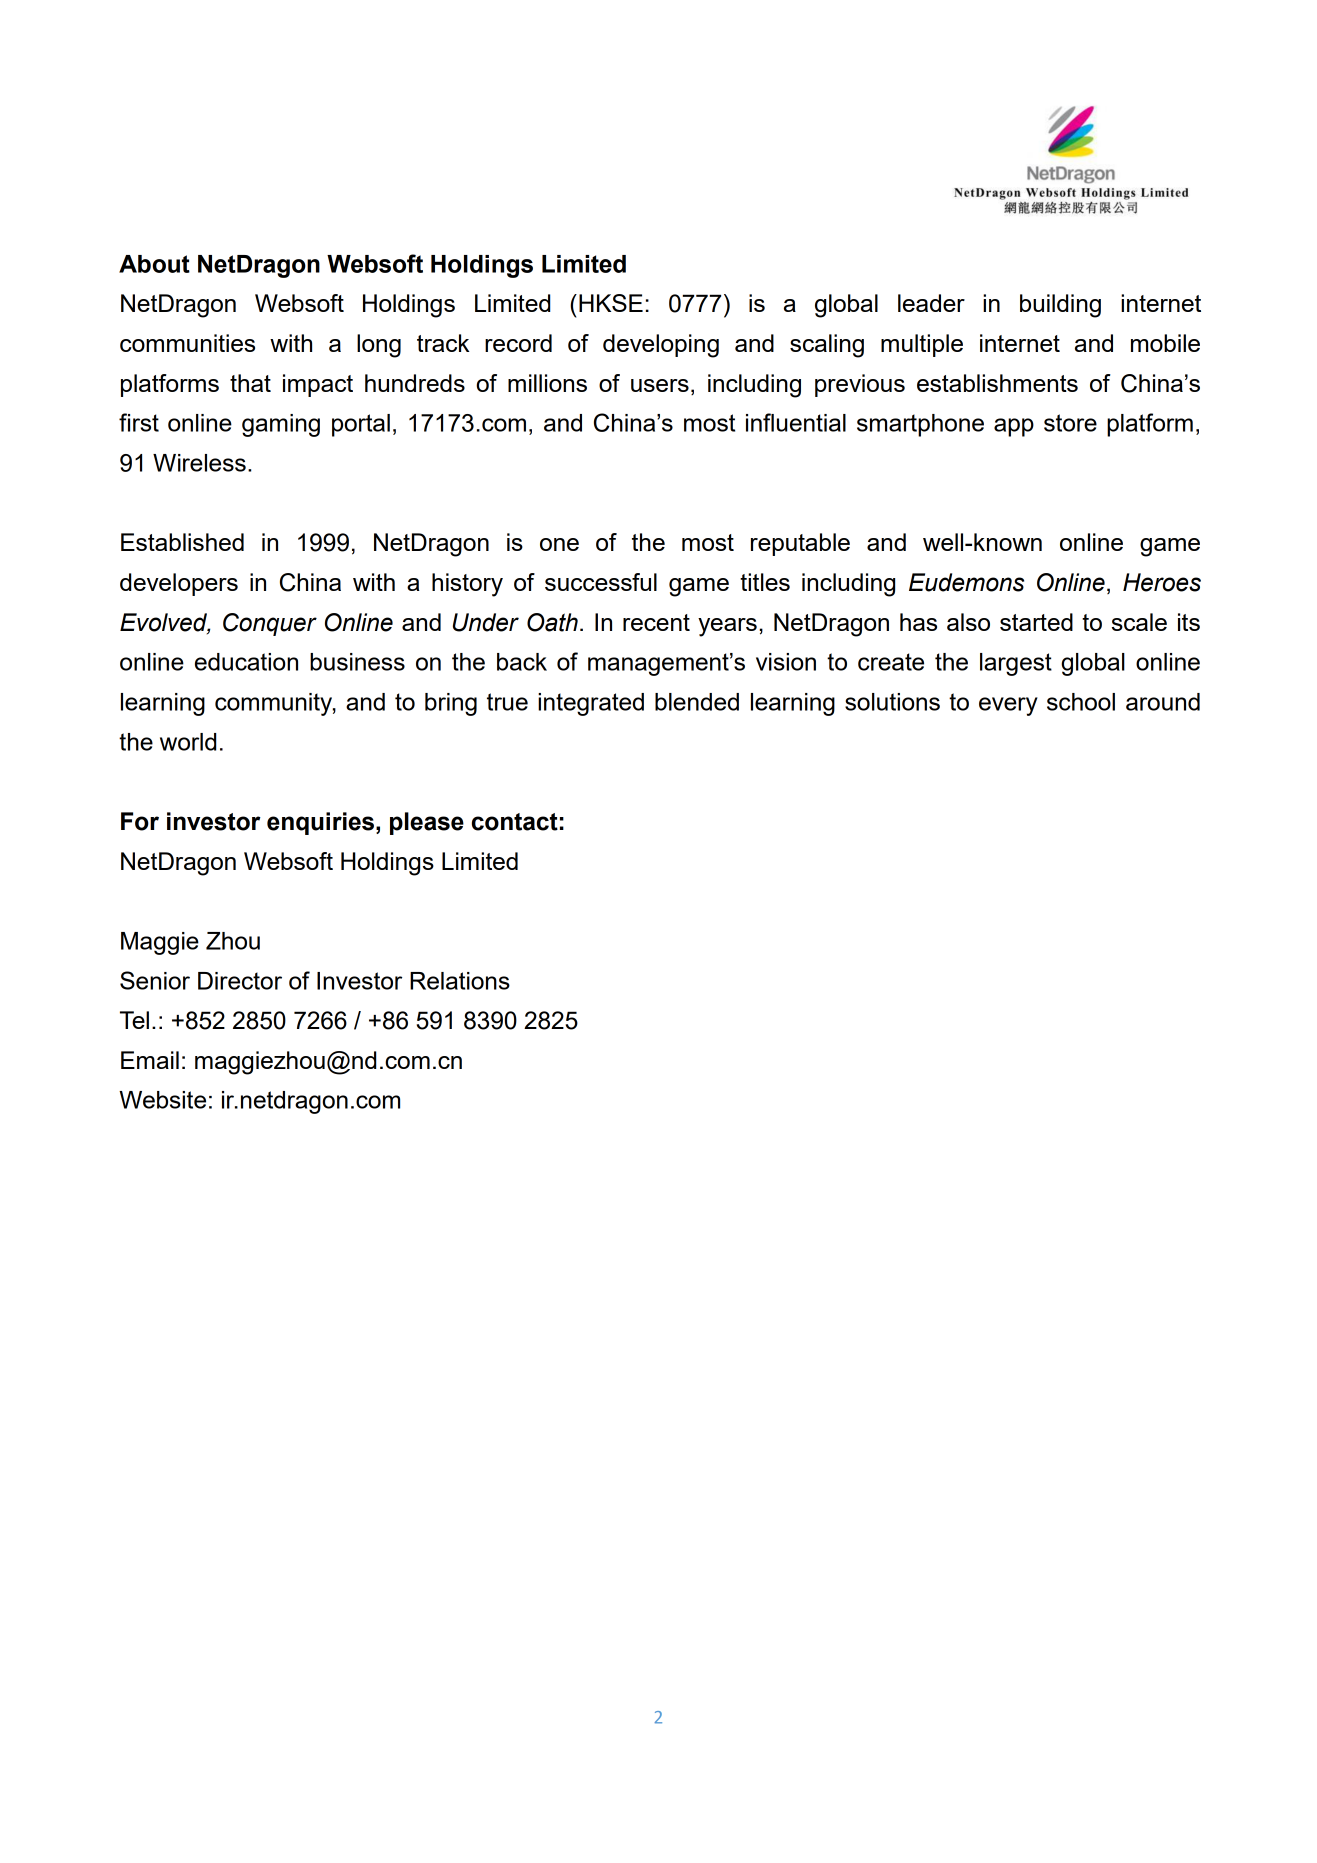 This screenshot has width=1317, height=1863. I want to click on building, so click(1060, 306).
